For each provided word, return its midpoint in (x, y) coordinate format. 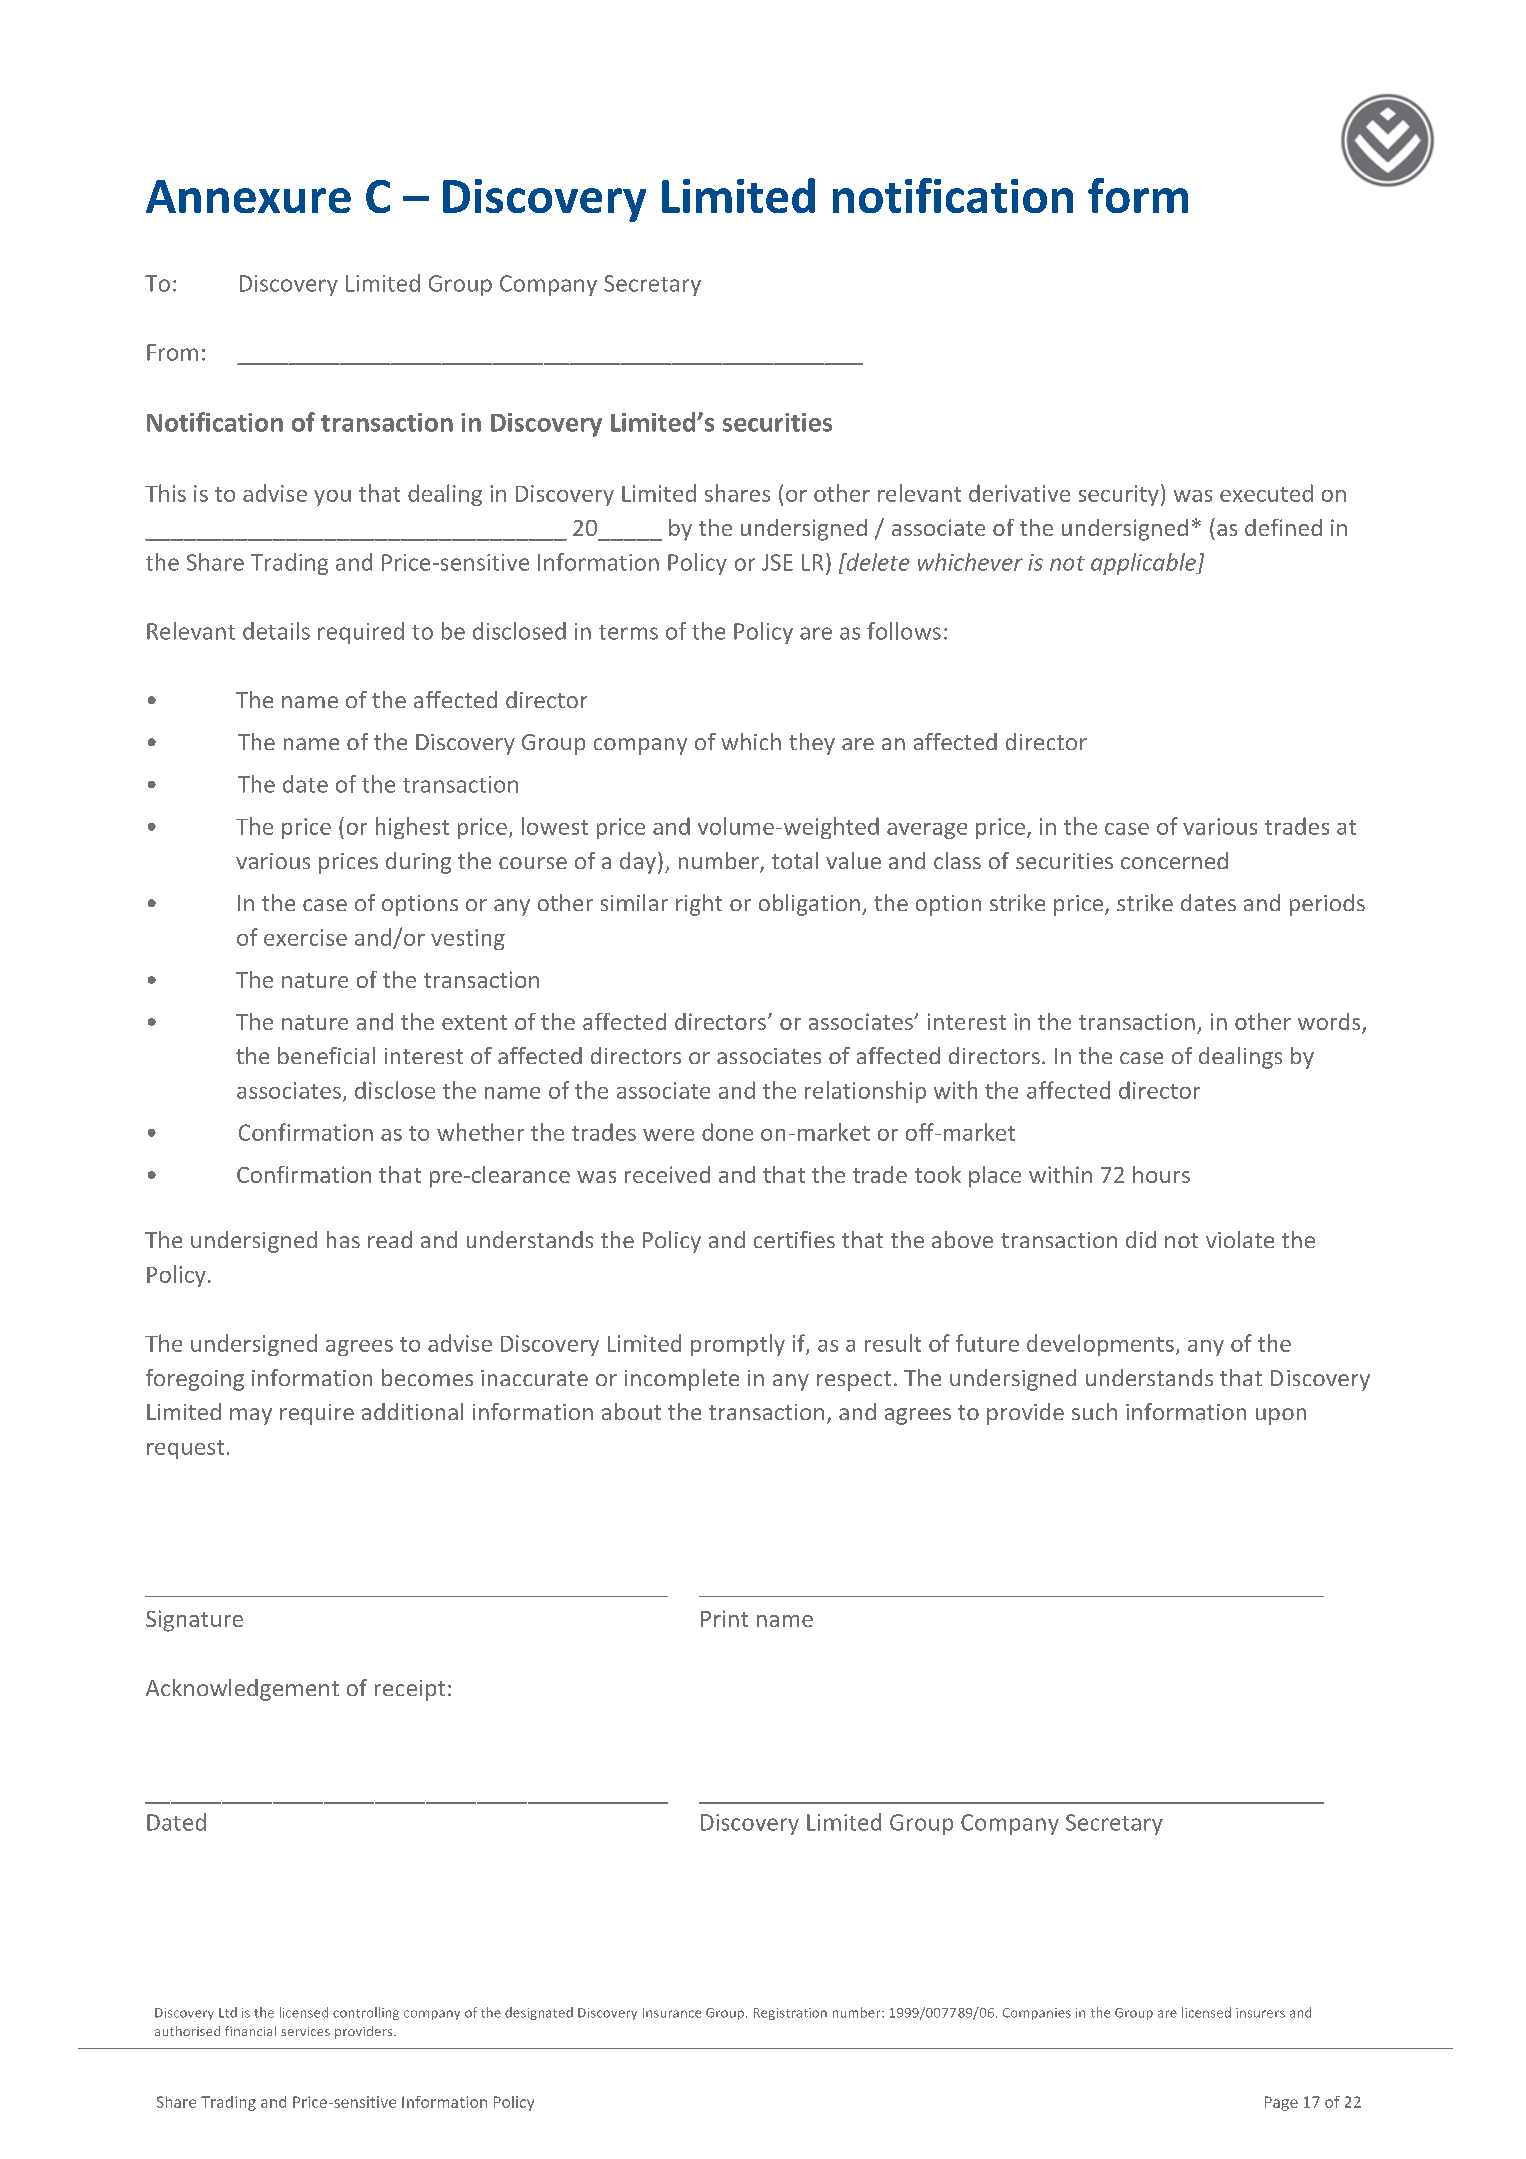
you (332, 498)
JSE (777, 562)
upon (1281, 1416)
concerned (1174, 860)
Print (724, 1618)
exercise (305, 937)
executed (1266, 493)
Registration (790, 2014)
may (251, 1416)
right (699, 905)
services (305, 2031)
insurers (1260, 2013)
